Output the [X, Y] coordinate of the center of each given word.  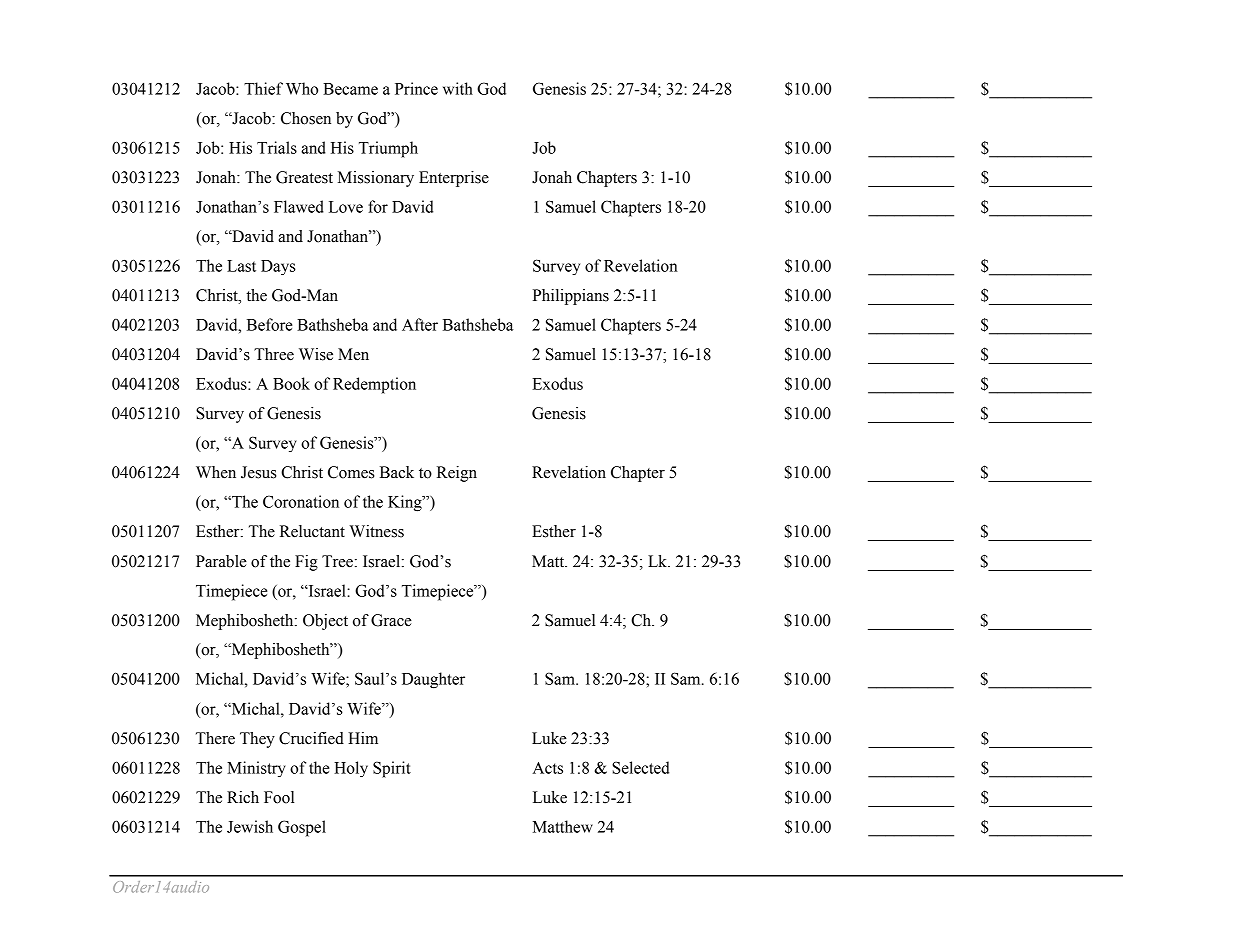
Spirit [392, 769]
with [458, 88]
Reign [457, 474]
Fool [279, 797]
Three [274, 354]
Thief [263, 88]
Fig [306, 563]
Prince [416, 88]
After [420, 324]
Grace [391, 620]
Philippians [571, 297]
